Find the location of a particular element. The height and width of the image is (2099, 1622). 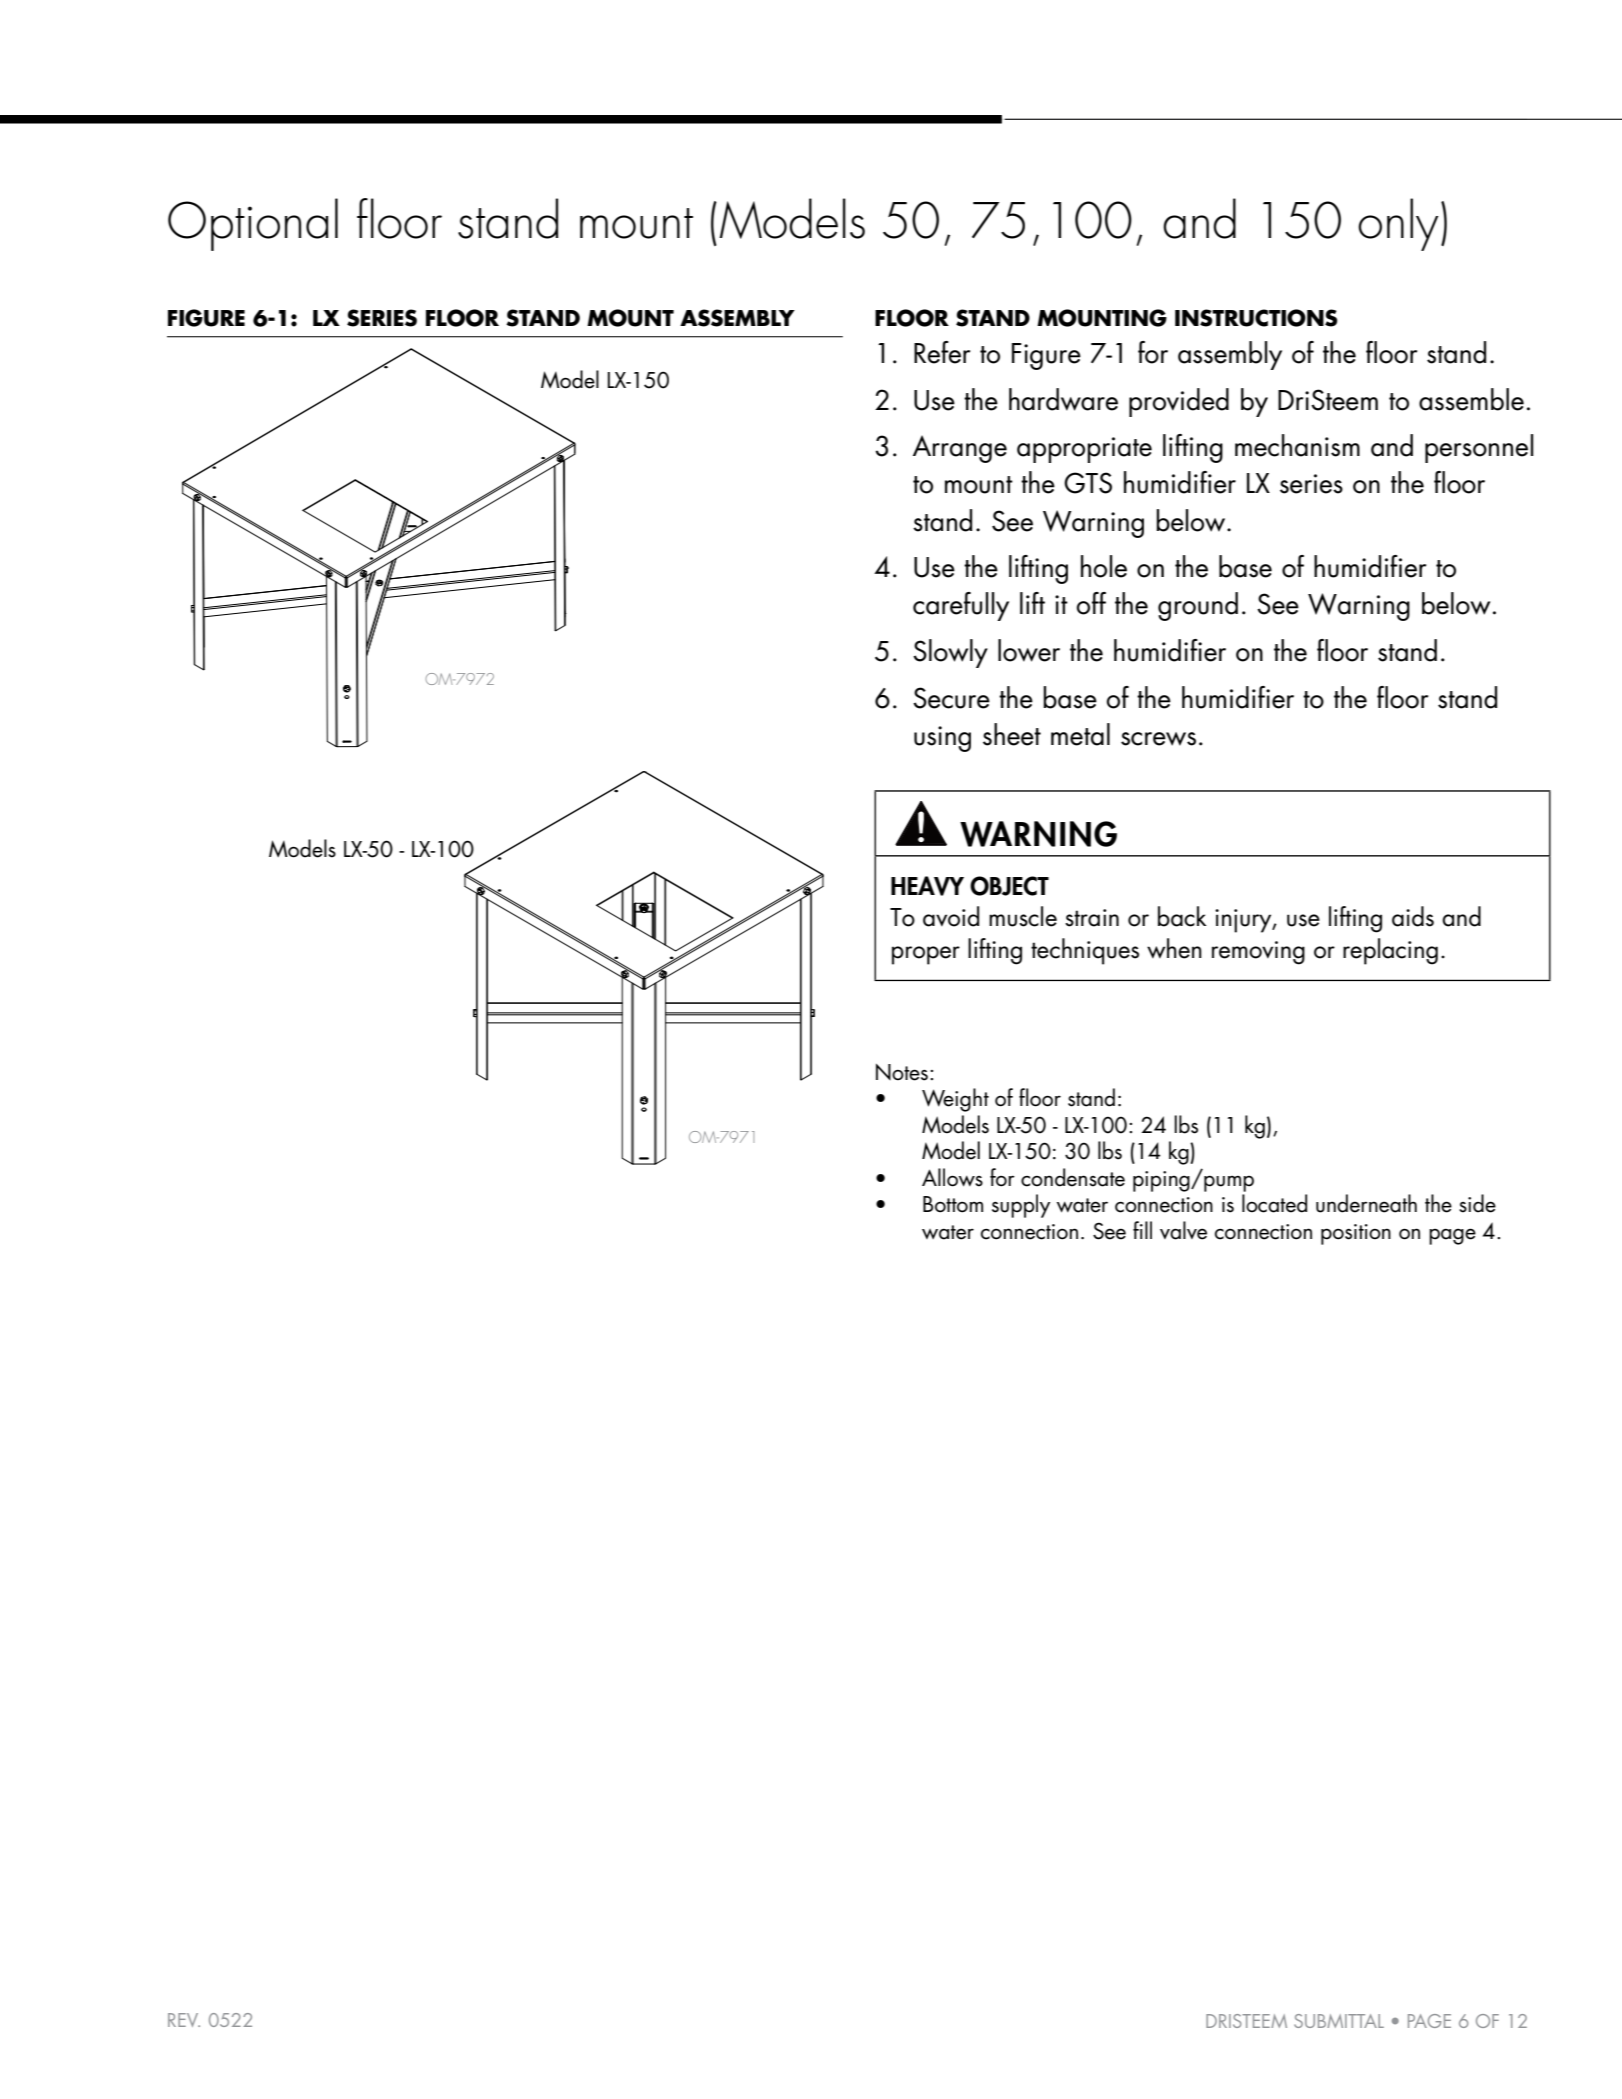

Weight is located at coordinates (955, 1100).
